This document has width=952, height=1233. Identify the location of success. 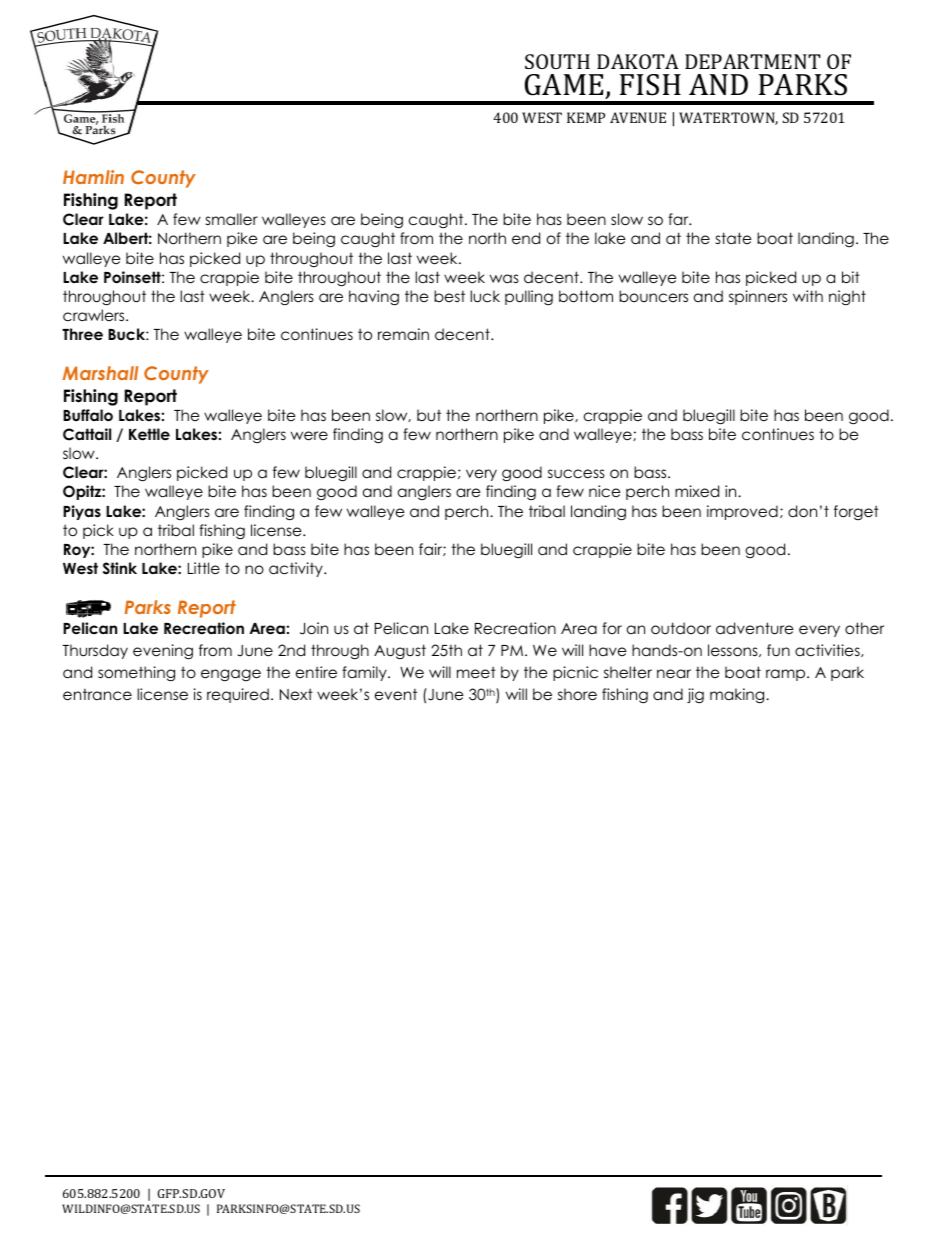
(576, 473).
